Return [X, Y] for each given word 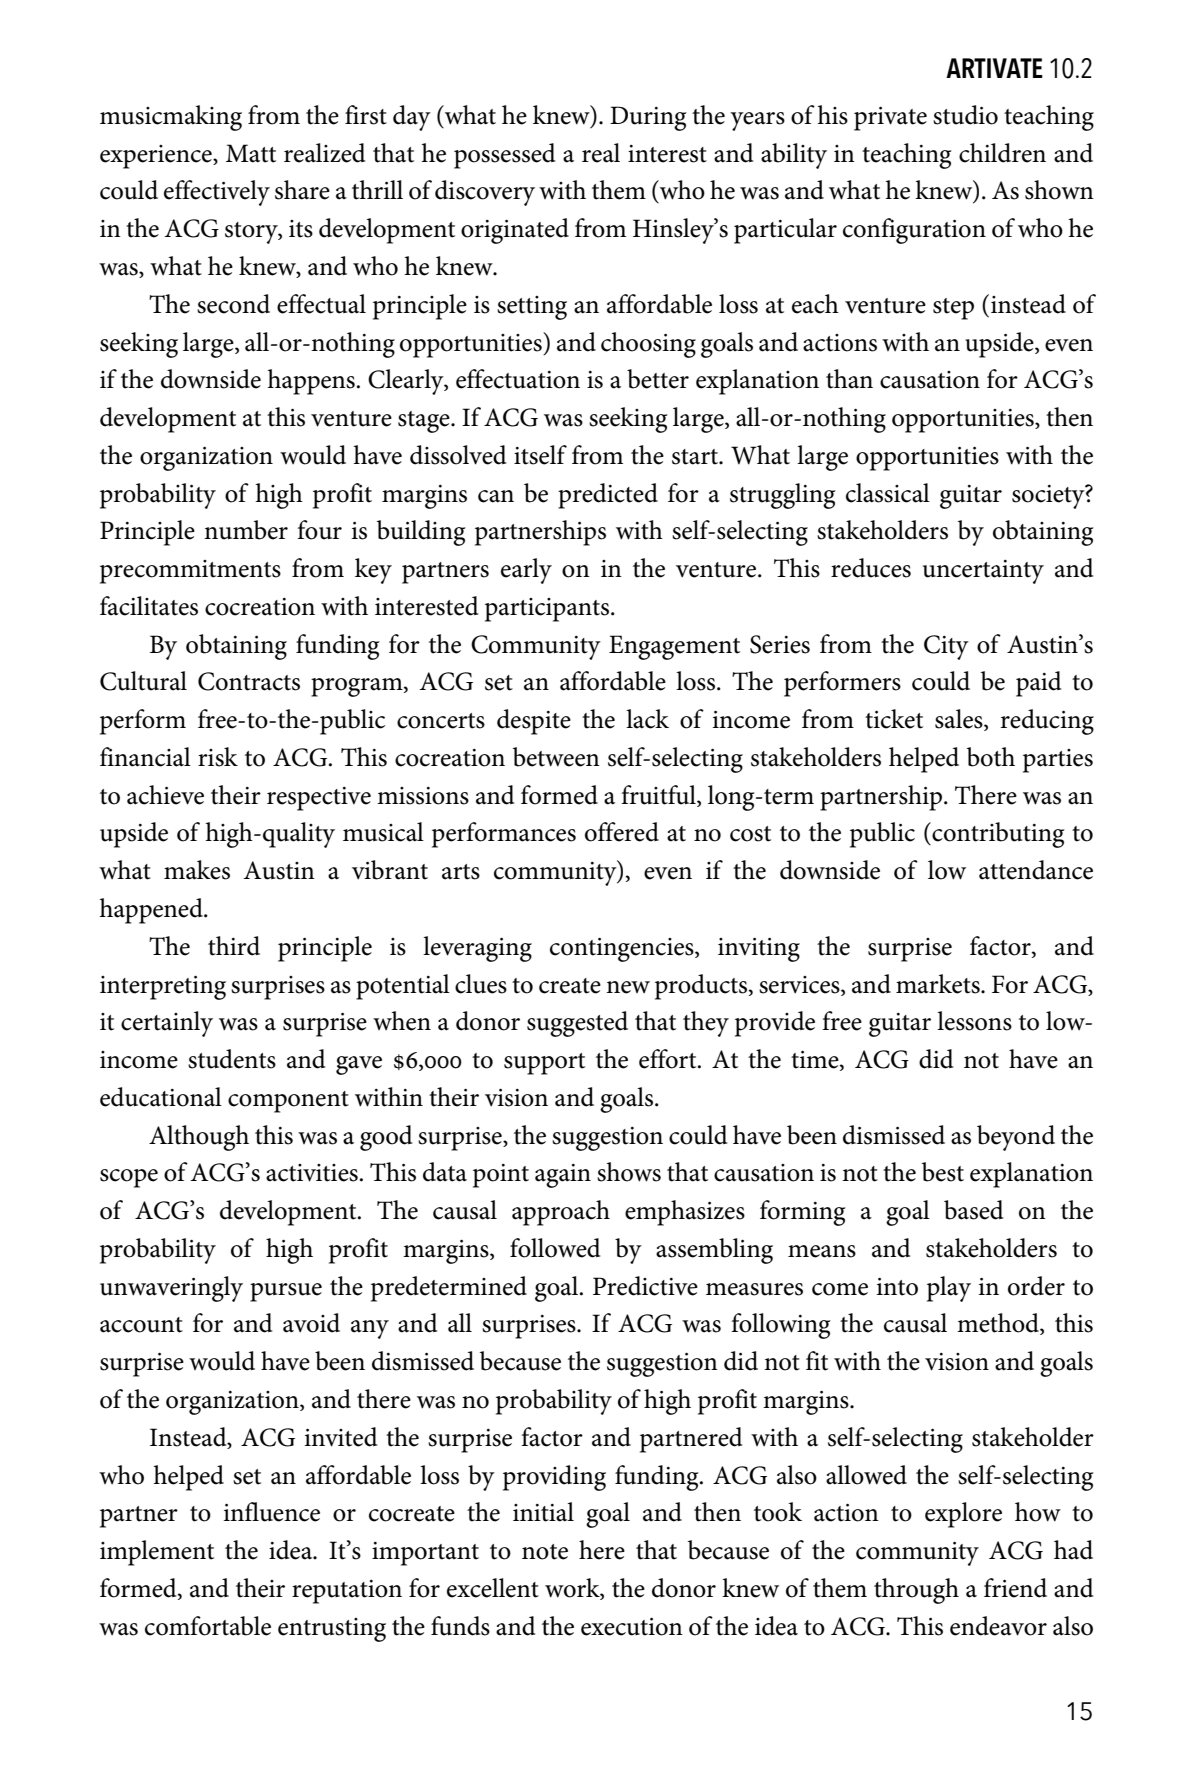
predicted [608, 496]
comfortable [208, 1626]
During [648, 118]
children [1002, 153]
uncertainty [983, 572]
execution [632, 1627]
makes [197, 870]
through [916, 1591]
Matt [251, 153]
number [246, 530]
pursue [286, 1292]
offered [622, 832]
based [973, 1210]
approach [561, 1213]
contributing [997, 835]
